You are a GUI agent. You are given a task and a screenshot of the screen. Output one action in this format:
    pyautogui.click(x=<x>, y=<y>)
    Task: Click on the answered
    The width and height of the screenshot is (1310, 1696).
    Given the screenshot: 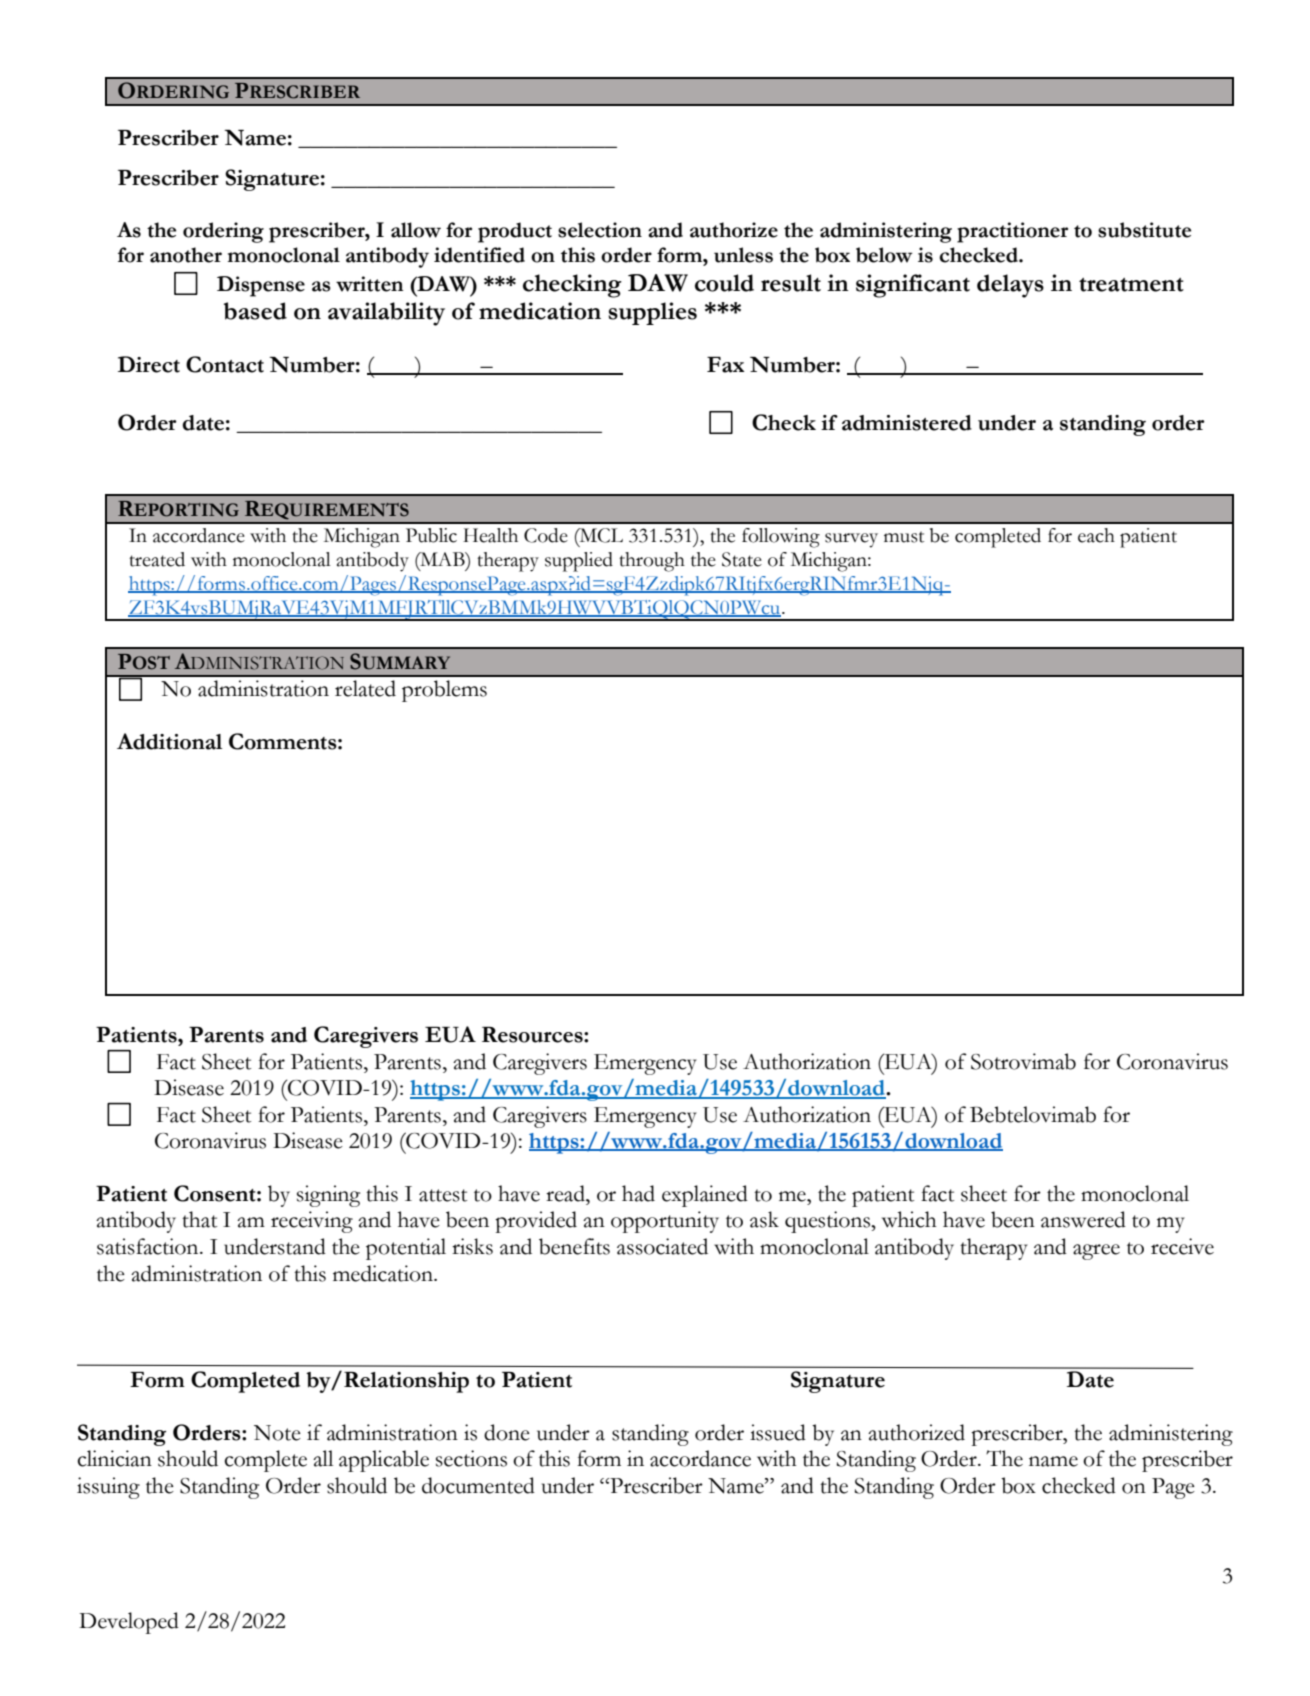 What is the action you would take?
    pyautogui.click(x=1083, y=1219)
